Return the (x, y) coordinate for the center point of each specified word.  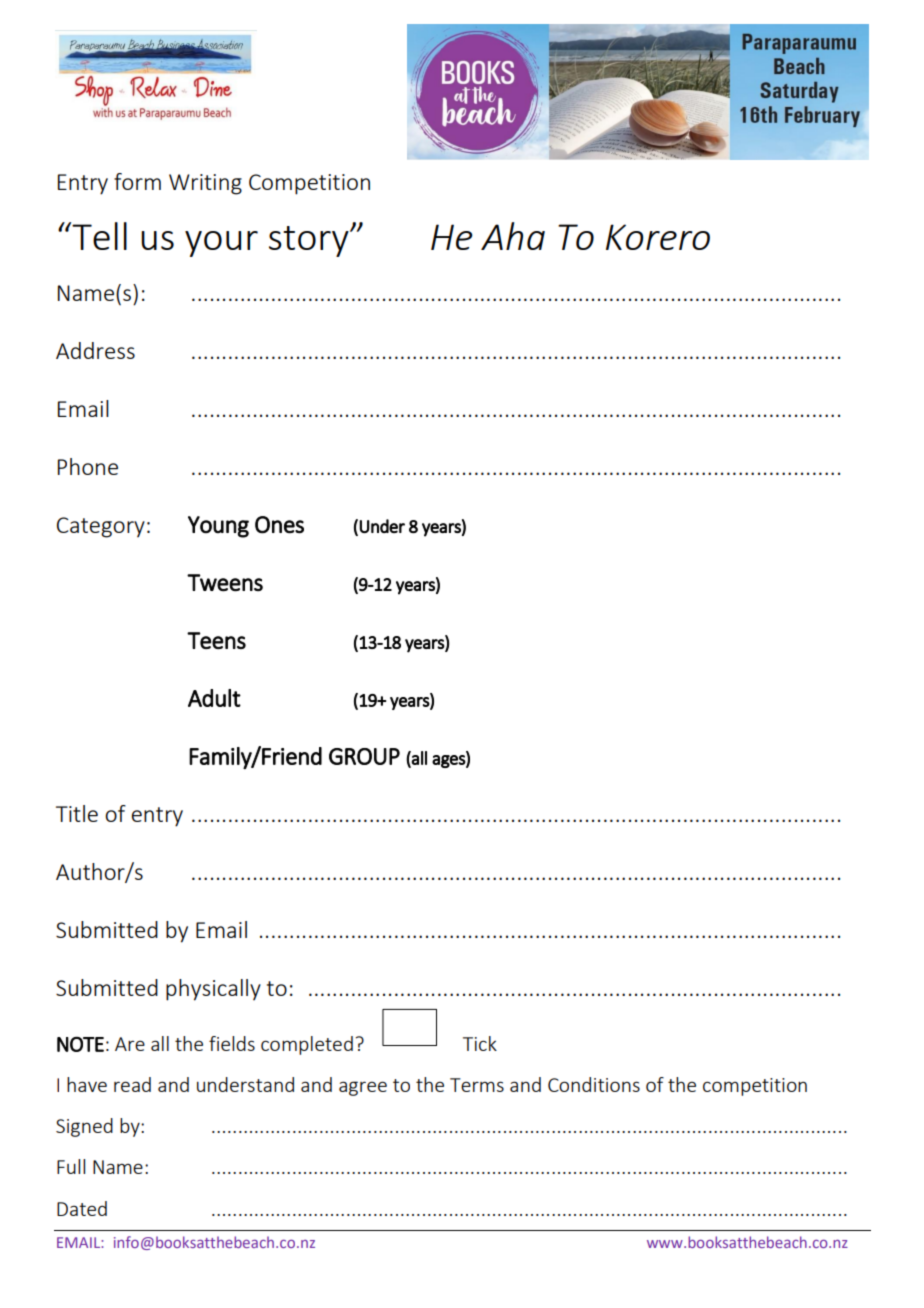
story (310, 241)
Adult (214, 698)
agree (363, 1088)
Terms (477, 1085)
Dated (82, 1208)
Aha (513, 236)
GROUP (364, 756)
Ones (279, 525)
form (137, 181)
